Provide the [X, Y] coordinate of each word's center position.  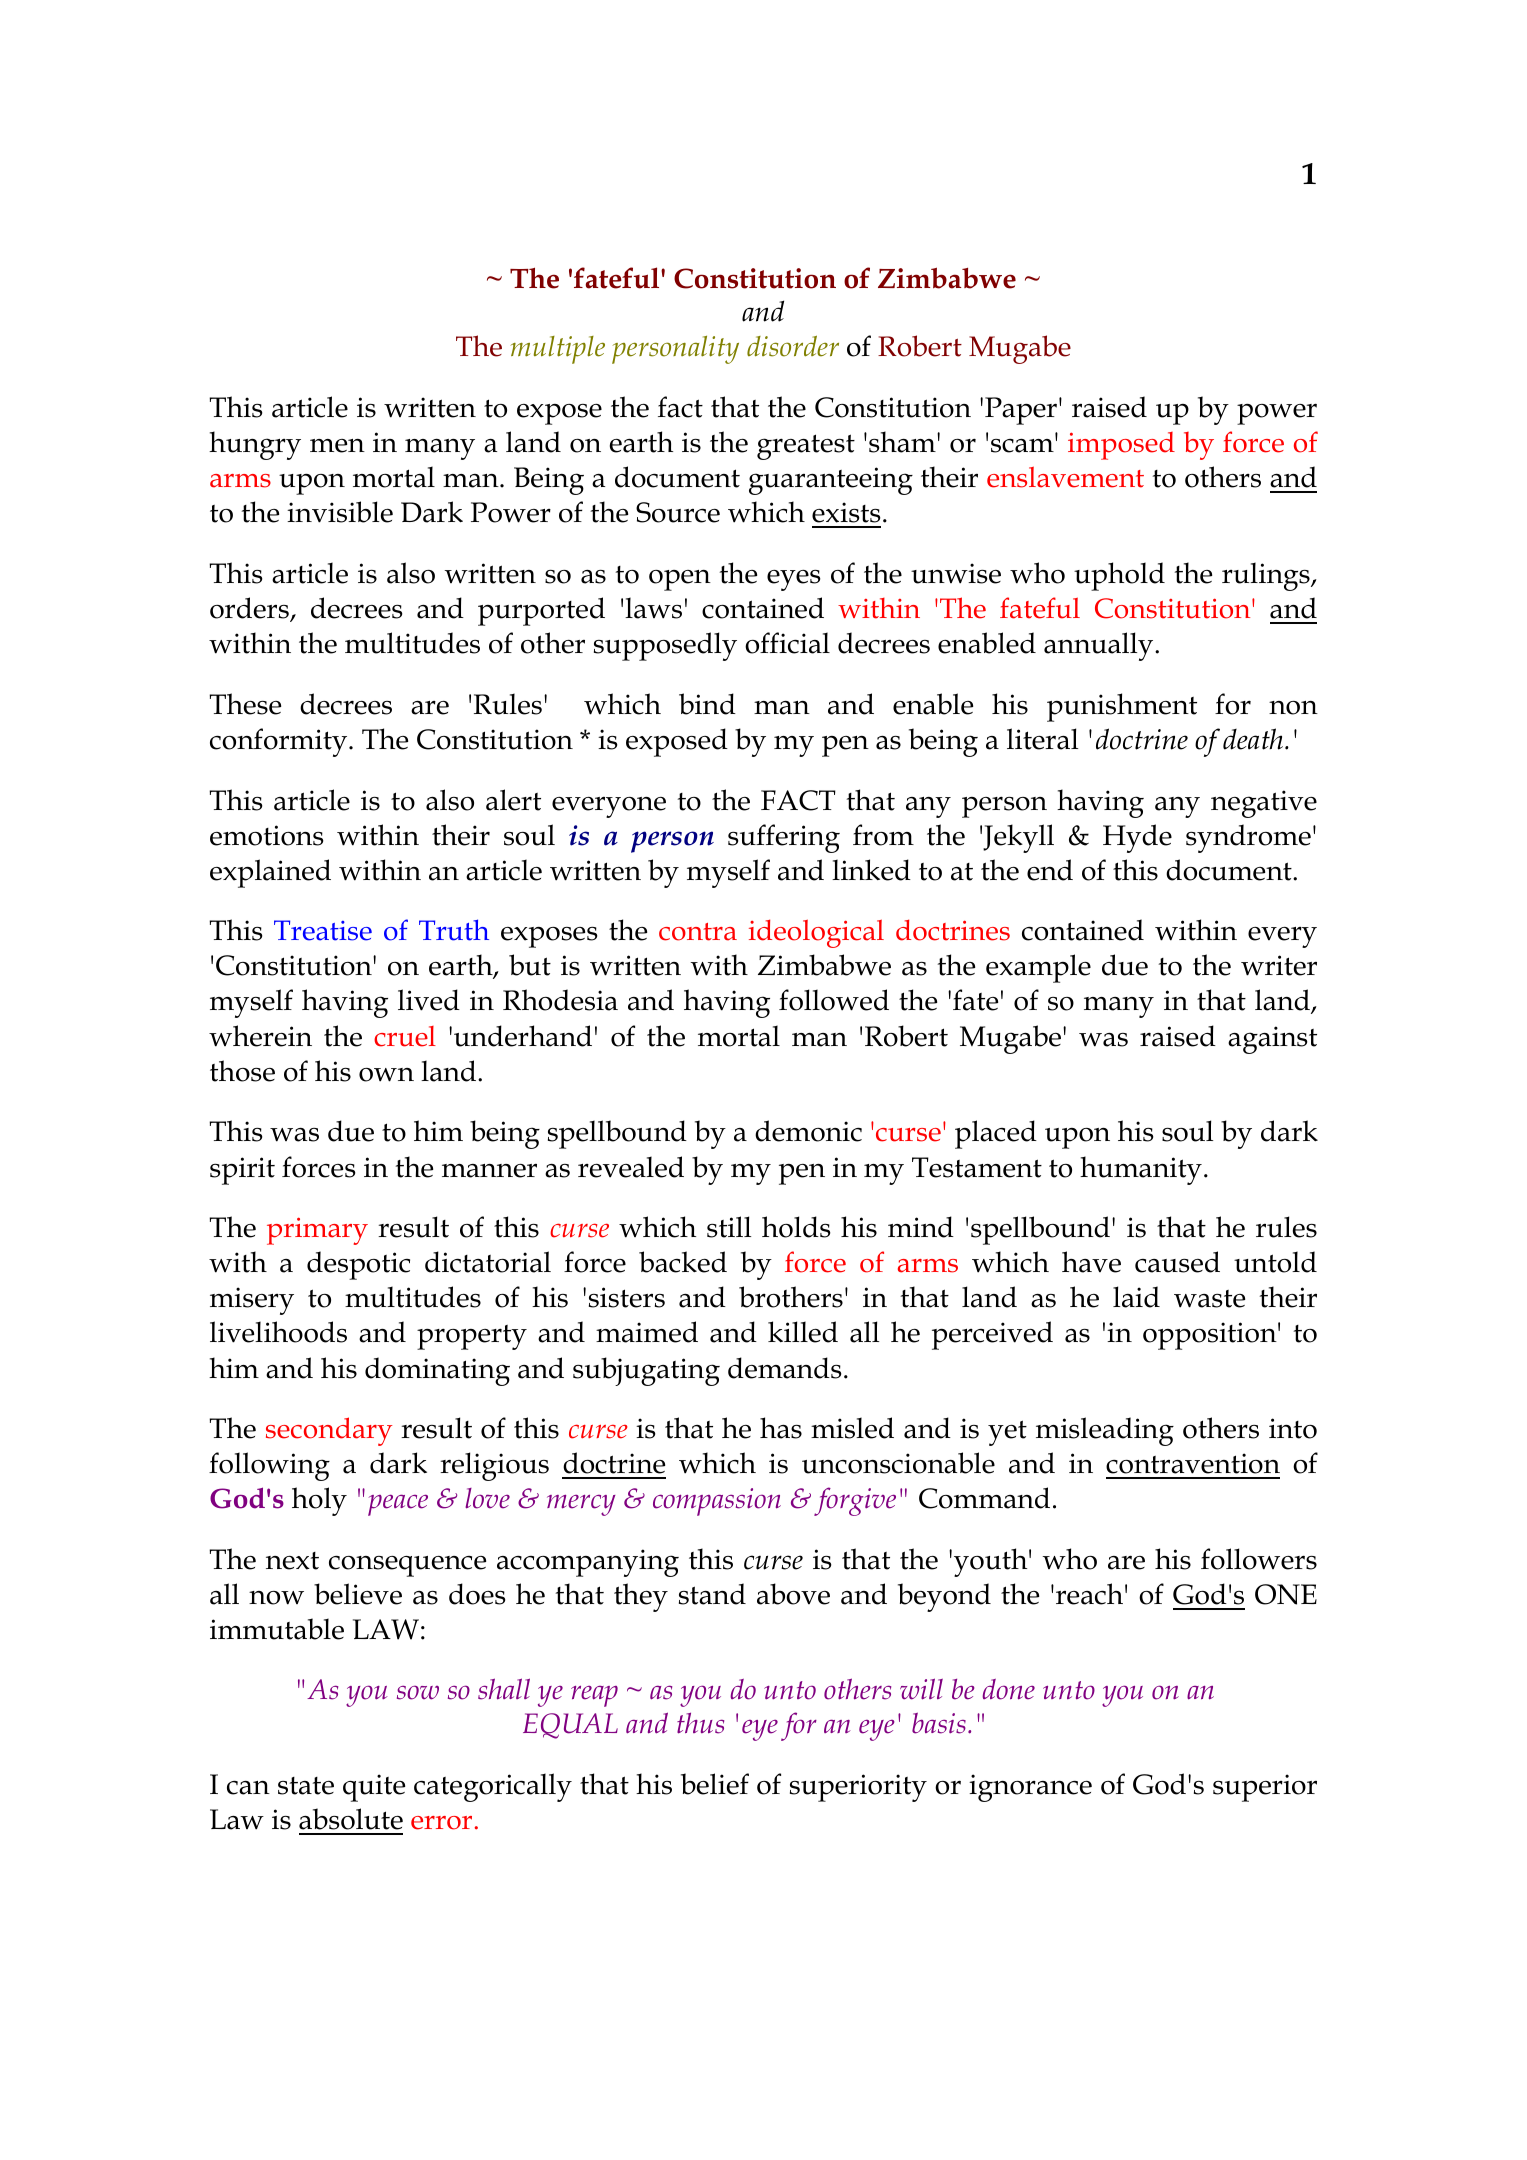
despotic [358, 1265]
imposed [1121, 446]
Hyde [1137, 838]
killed [803, 1332]
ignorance [1030, 1788]
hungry [255, 445]
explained [270, 873]
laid [1136, 1297]
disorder [793, 346]
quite [374, 1788]
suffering [784, 838]
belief [715, 1784]
